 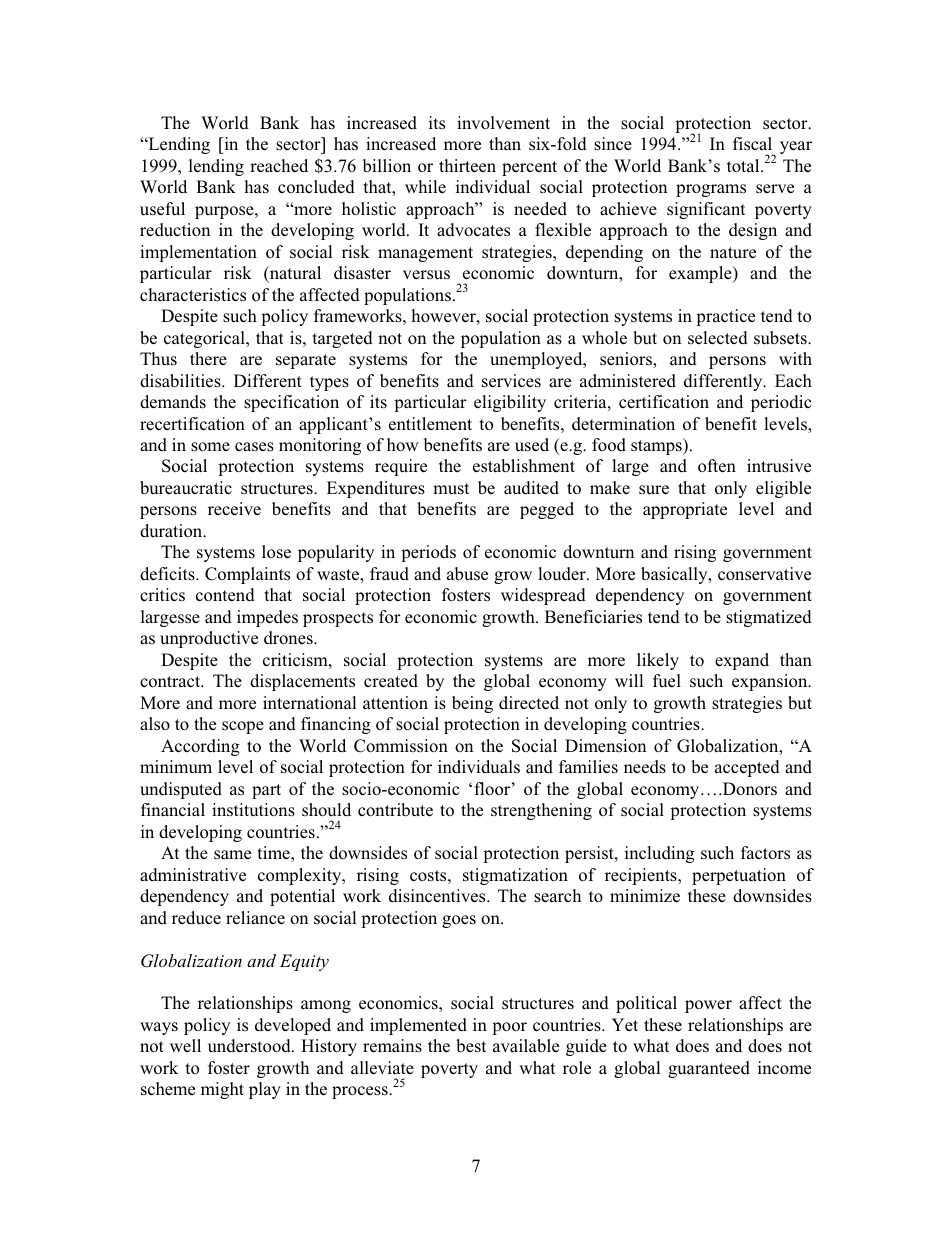 I want to click on being, so click(x=472, y=704).
